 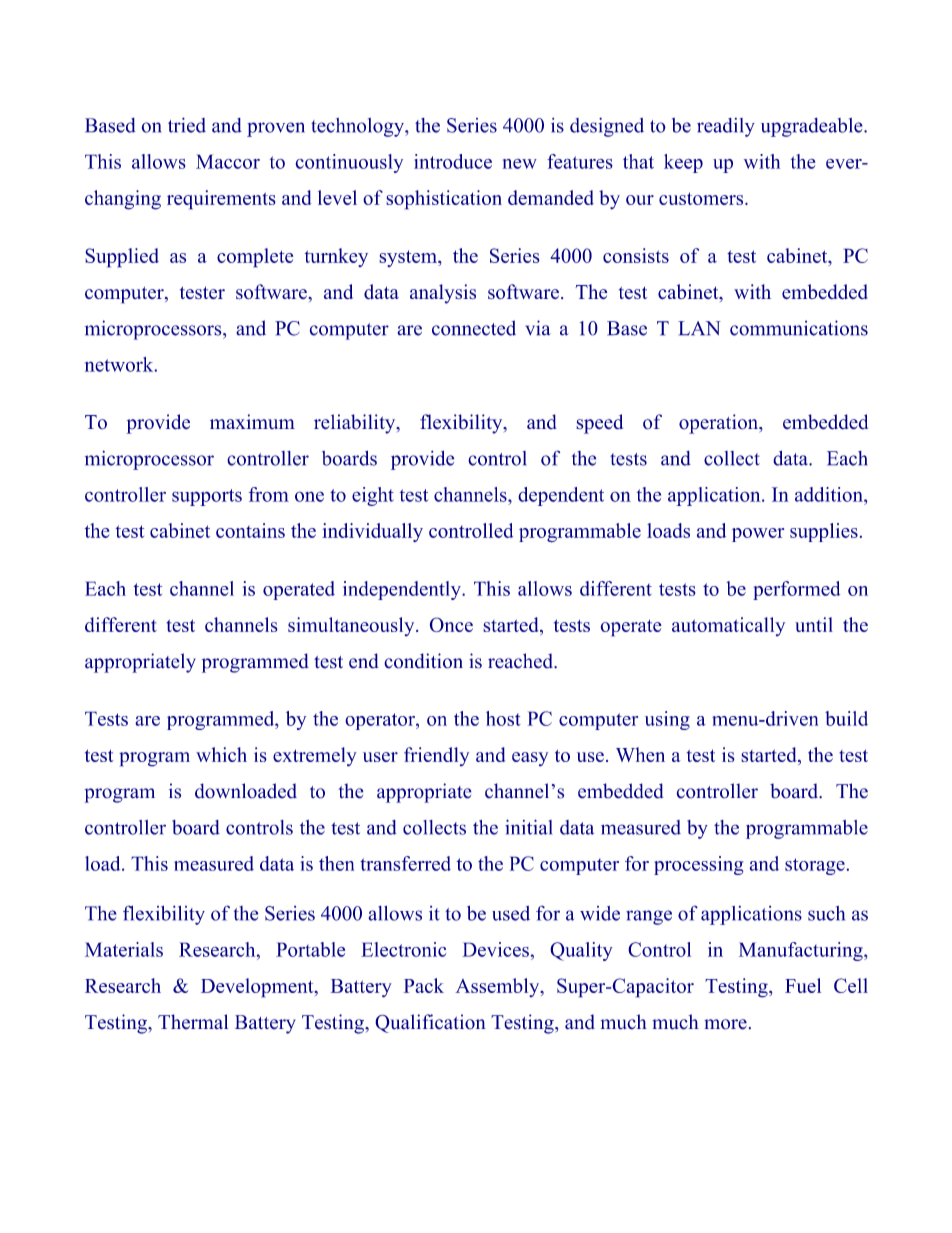 What do you see at coordinates (187, 125) in the image?
I see `tried` at bounding box center [187, 125].
